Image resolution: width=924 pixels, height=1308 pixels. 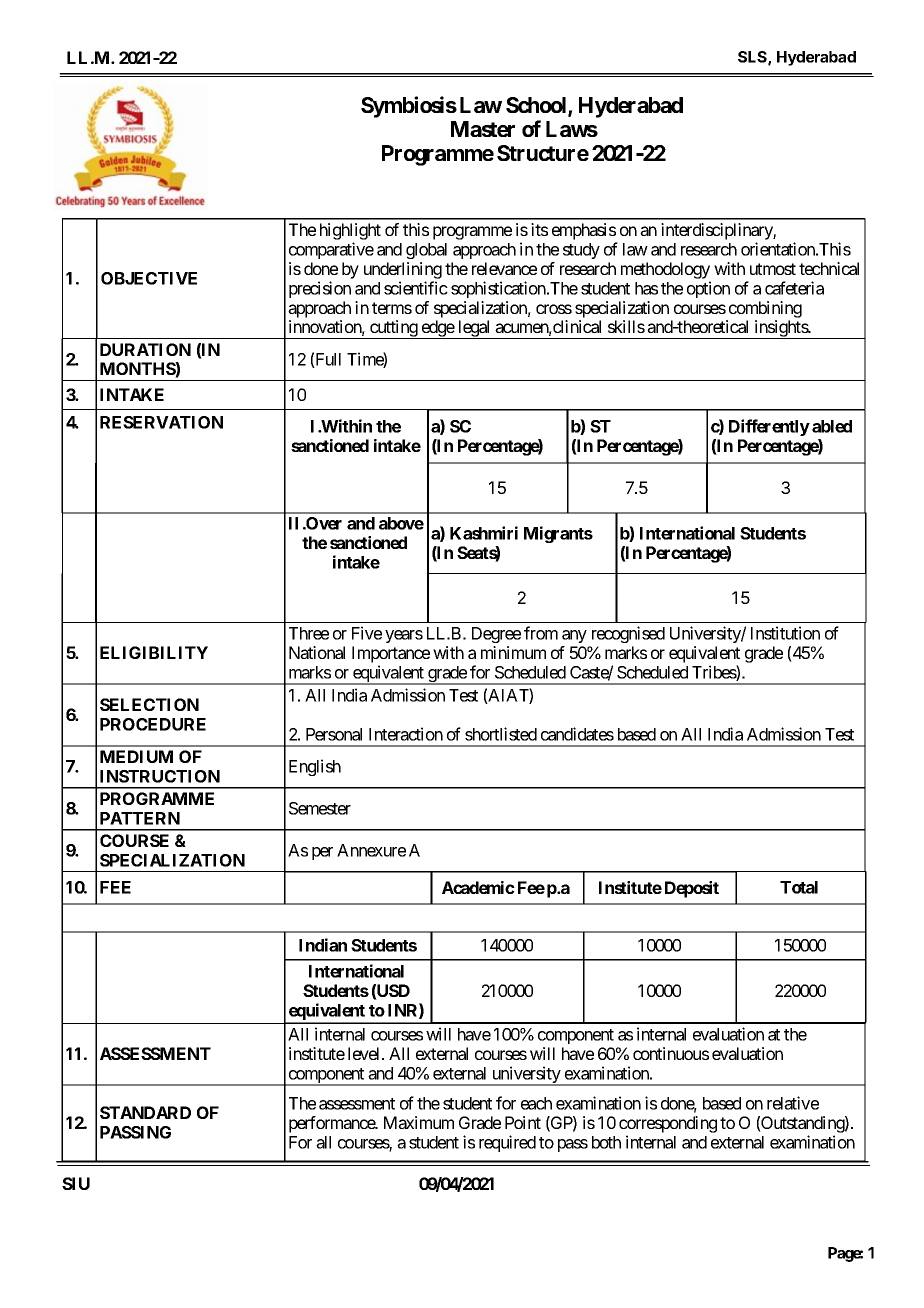 I want to click on utmost, so click(x=773, y=269).
